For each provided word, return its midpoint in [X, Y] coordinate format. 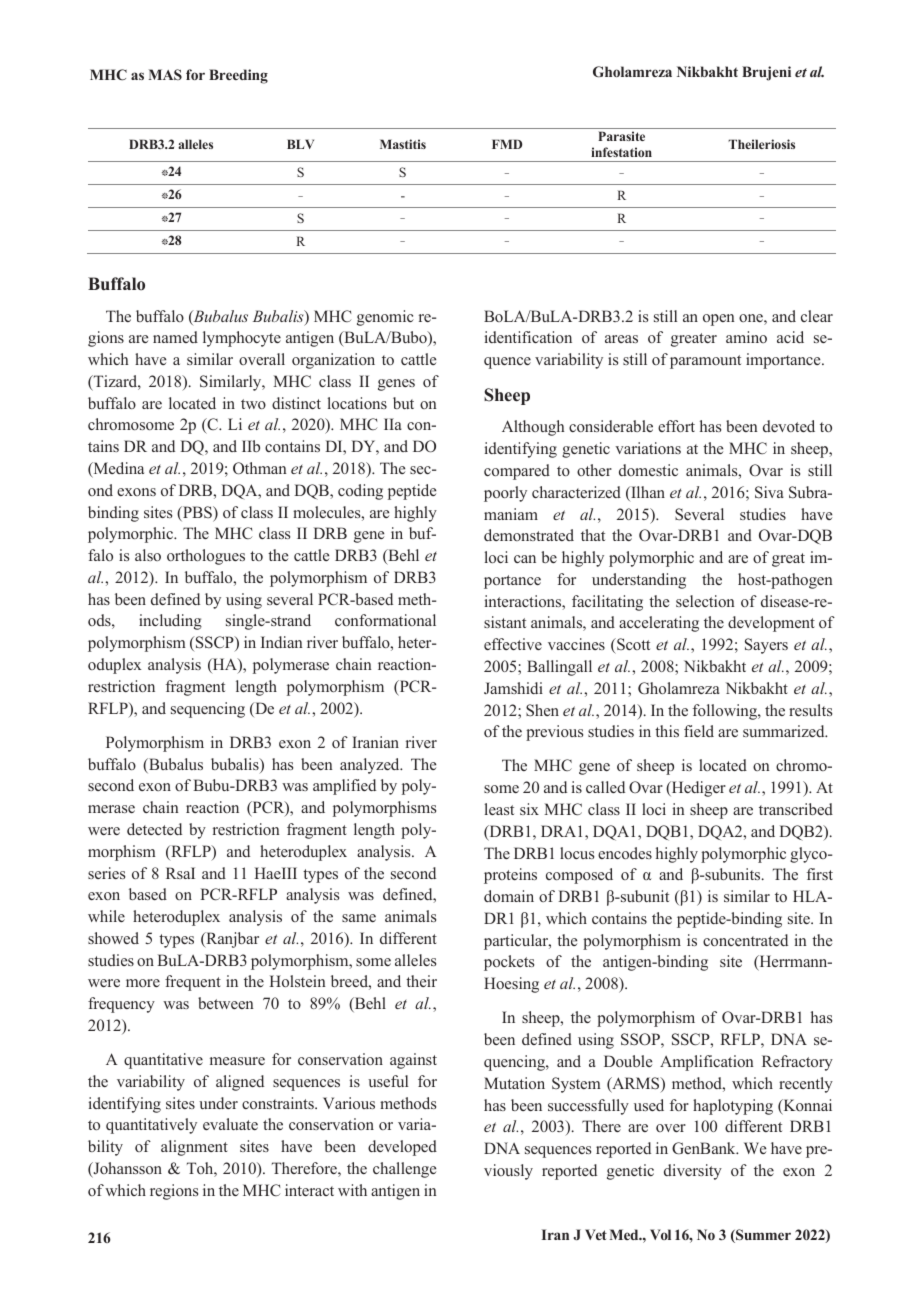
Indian [282, 642]
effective [513, 644]
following [726, 712]
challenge [404, 1170]
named [175, 337]
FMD [507, 144]
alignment [194, 1148]
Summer [762, 1236]
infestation [621, 152]
